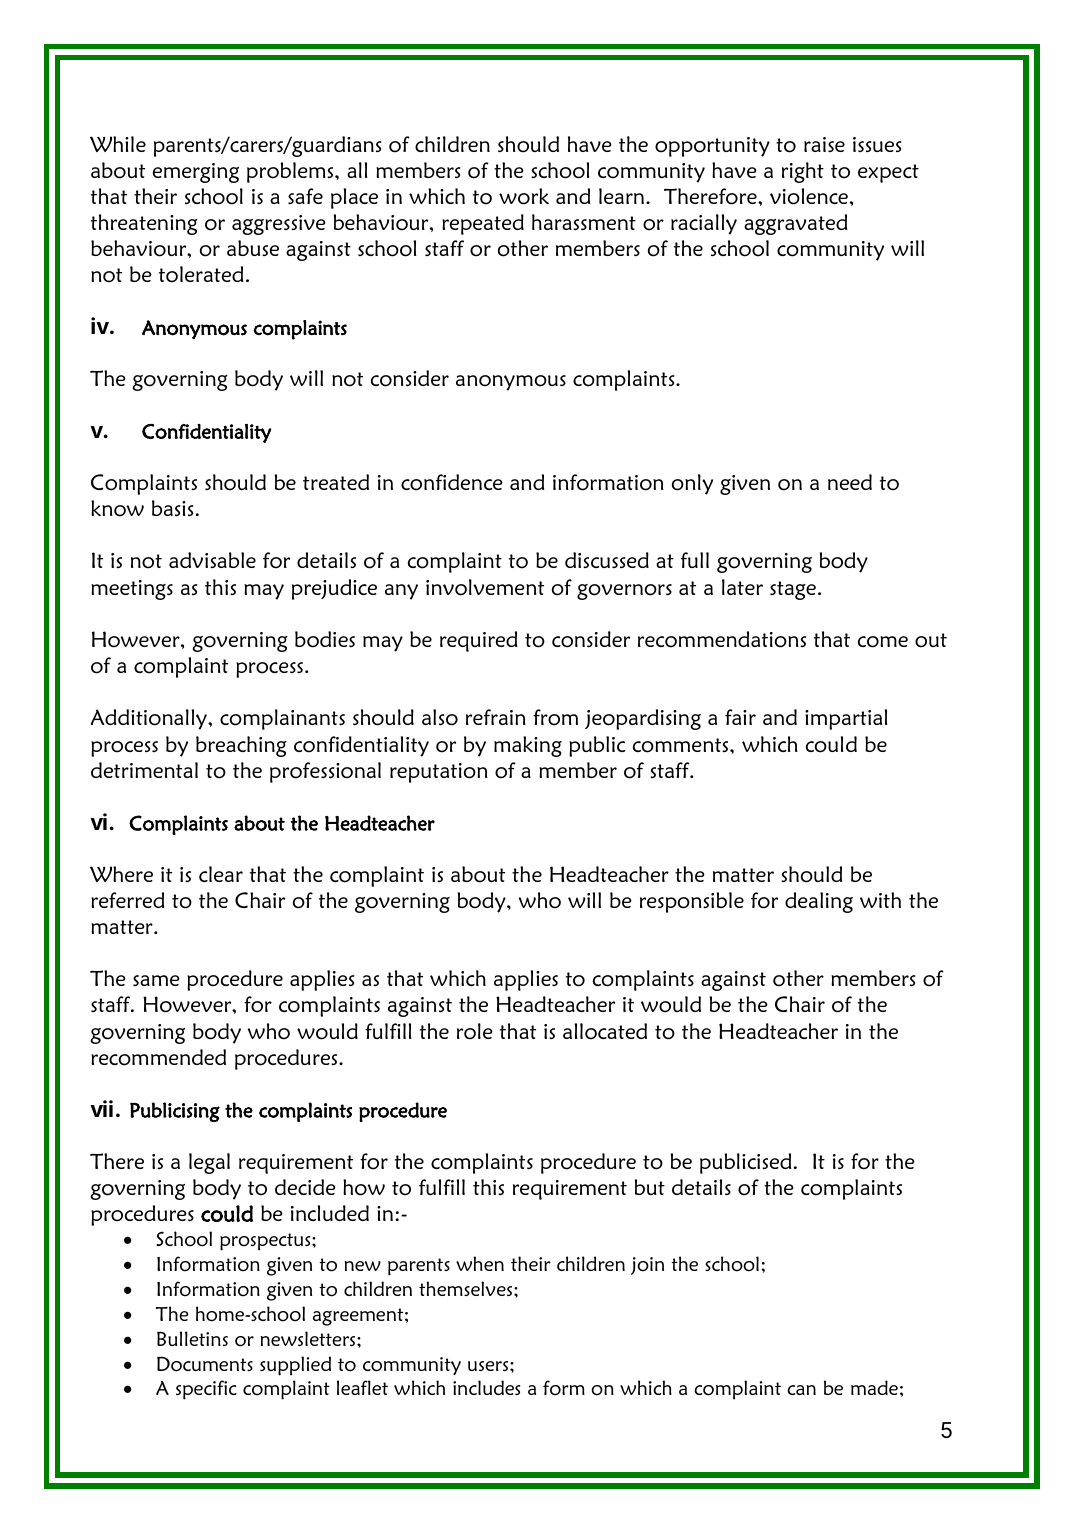 This image has height=1532, width=1083. What do you see at coordinates (801, 1390) in the image?
I see `can` at bounding box center [801, 1390].
